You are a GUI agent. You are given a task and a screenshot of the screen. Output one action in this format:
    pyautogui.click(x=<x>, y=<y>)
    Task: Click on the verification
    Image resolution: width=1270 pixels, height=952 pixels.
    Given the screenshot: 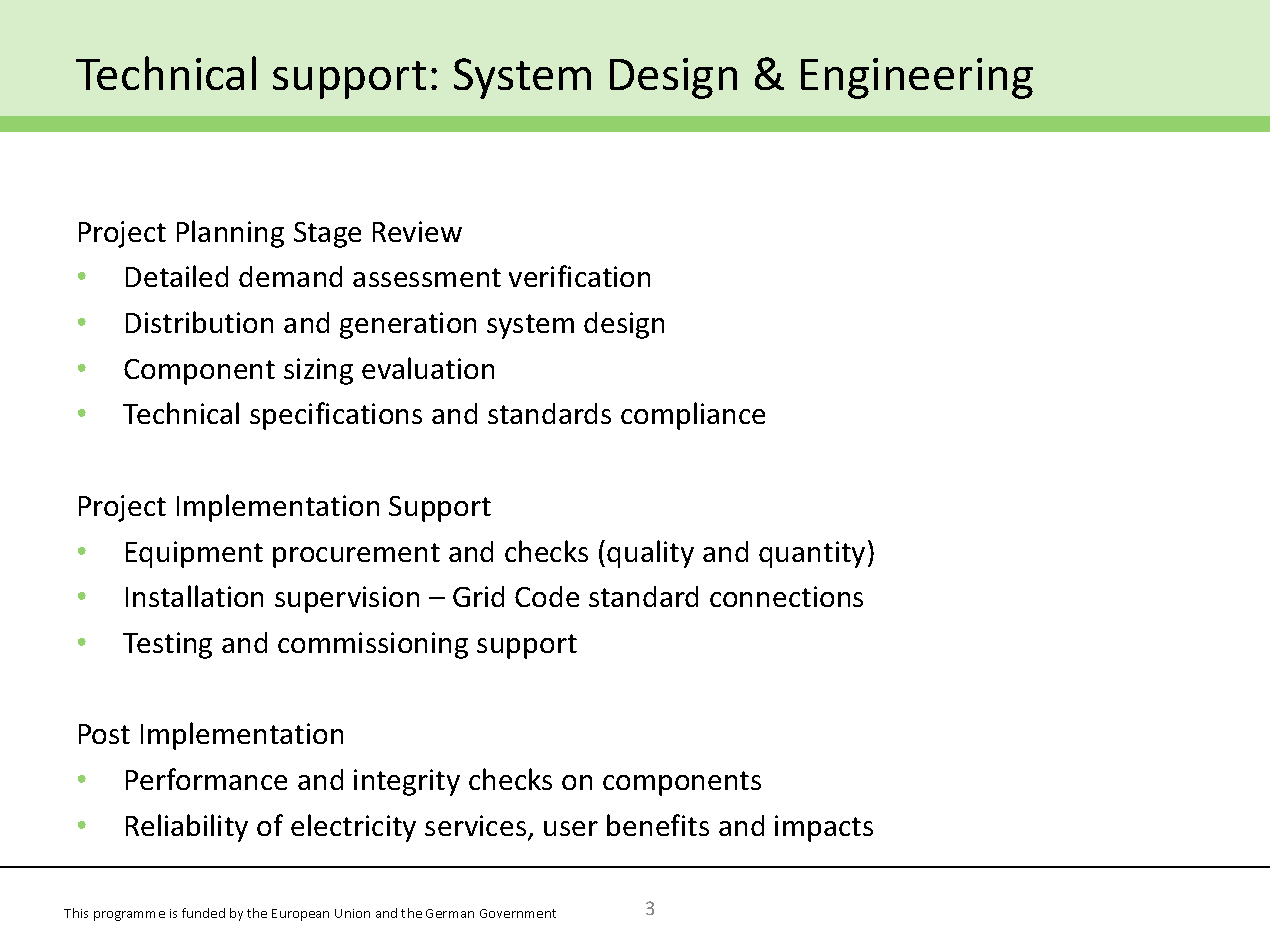 What is the action you would take?
    pyautogui.click(x=579, y=276)
